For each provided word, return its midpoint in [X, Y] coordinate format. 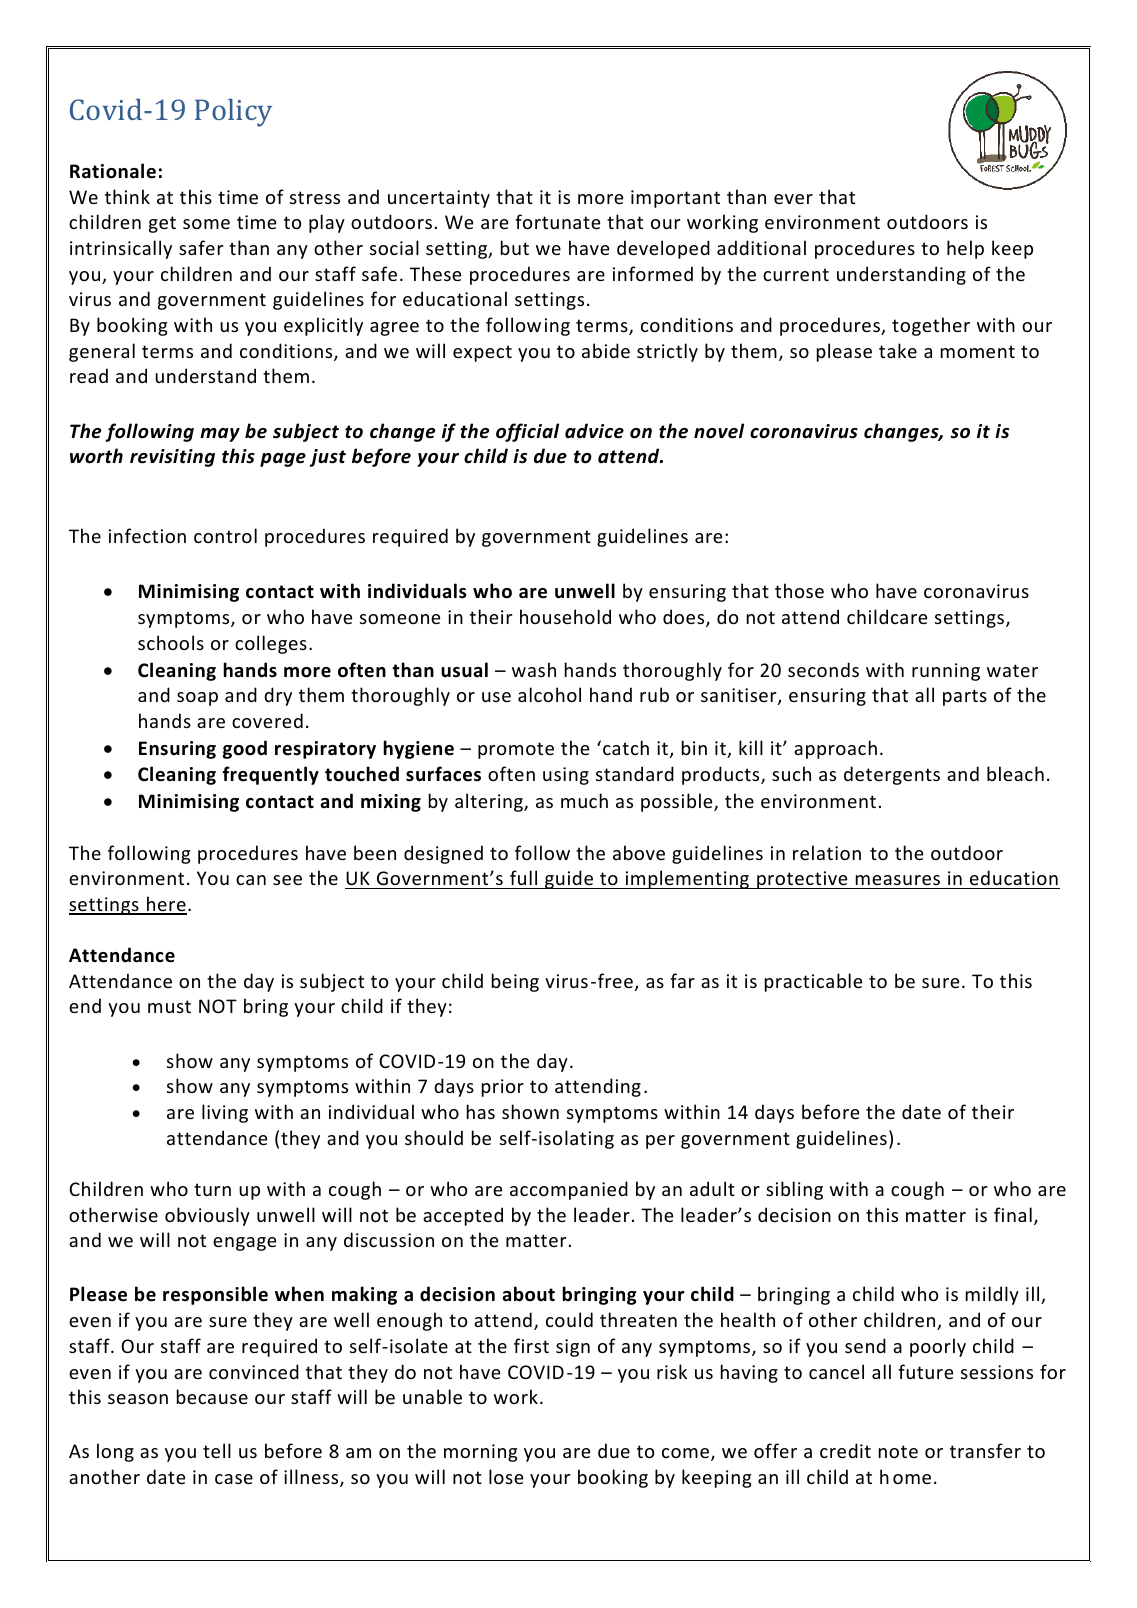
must [169, 1006]
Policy [233, 113]
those [799, 590]
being [515, 982]
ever [793, 199]
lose [506, 1476]
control [225, 535]
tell [217, 1450]
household [565, 616]
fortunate [558, 221]
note [898, 1451]
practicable [814, 982]
